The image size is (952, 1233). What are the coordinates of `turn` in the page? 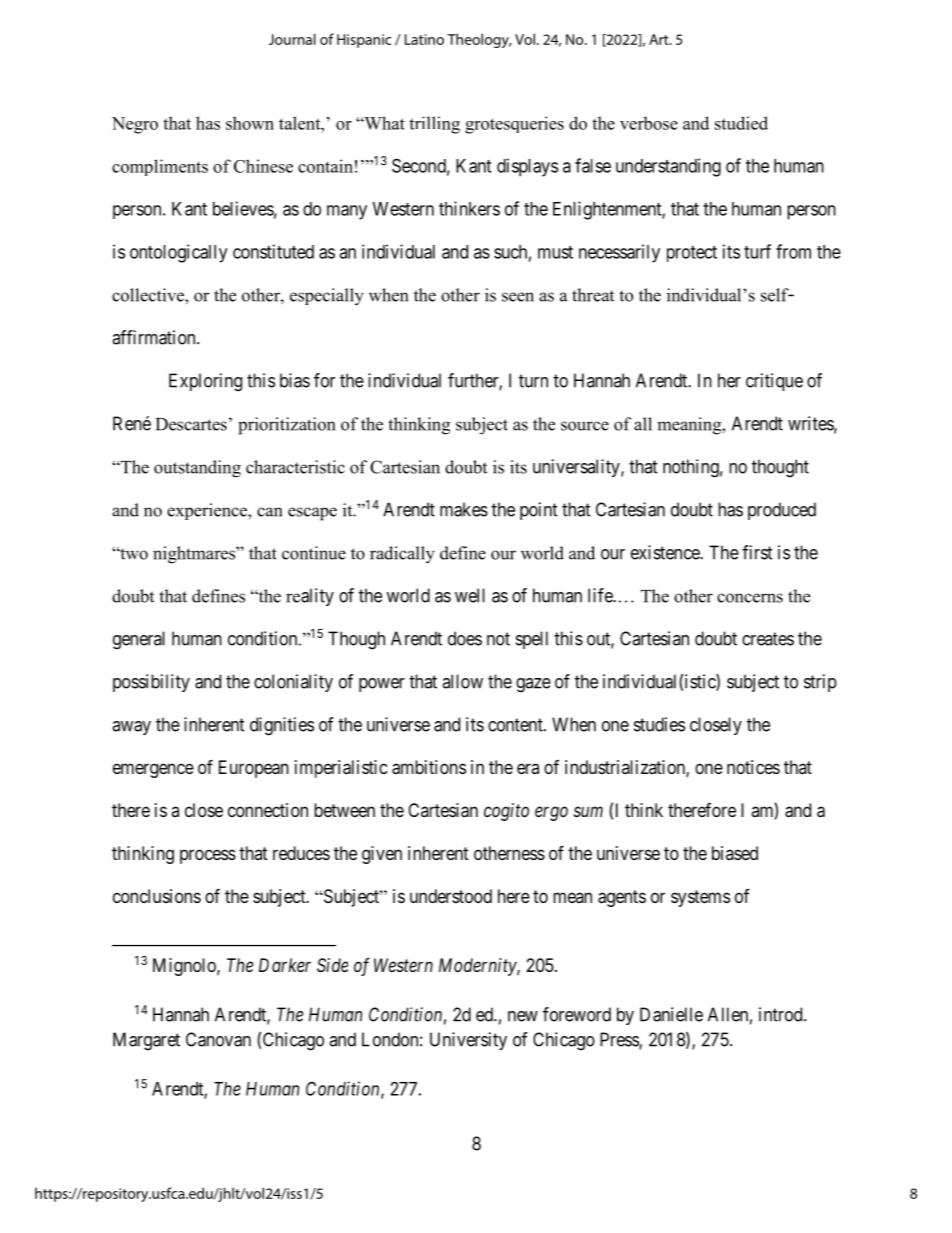 It's located at (533, 381).
